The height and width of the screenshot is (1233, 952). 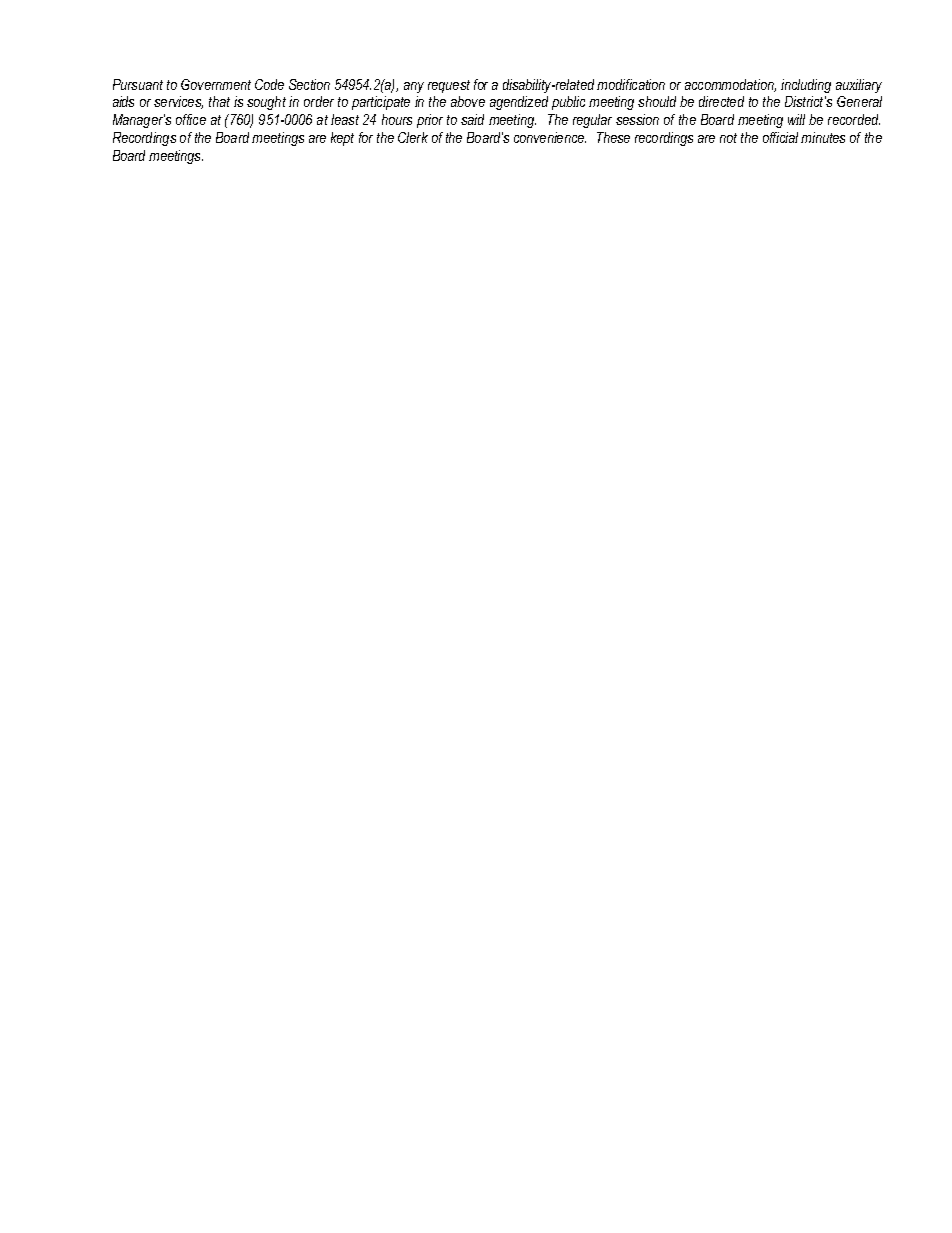 What do you see at coordinates (796, 119) in the screenshot?
I see `will` at bounding box center [796, 119].
